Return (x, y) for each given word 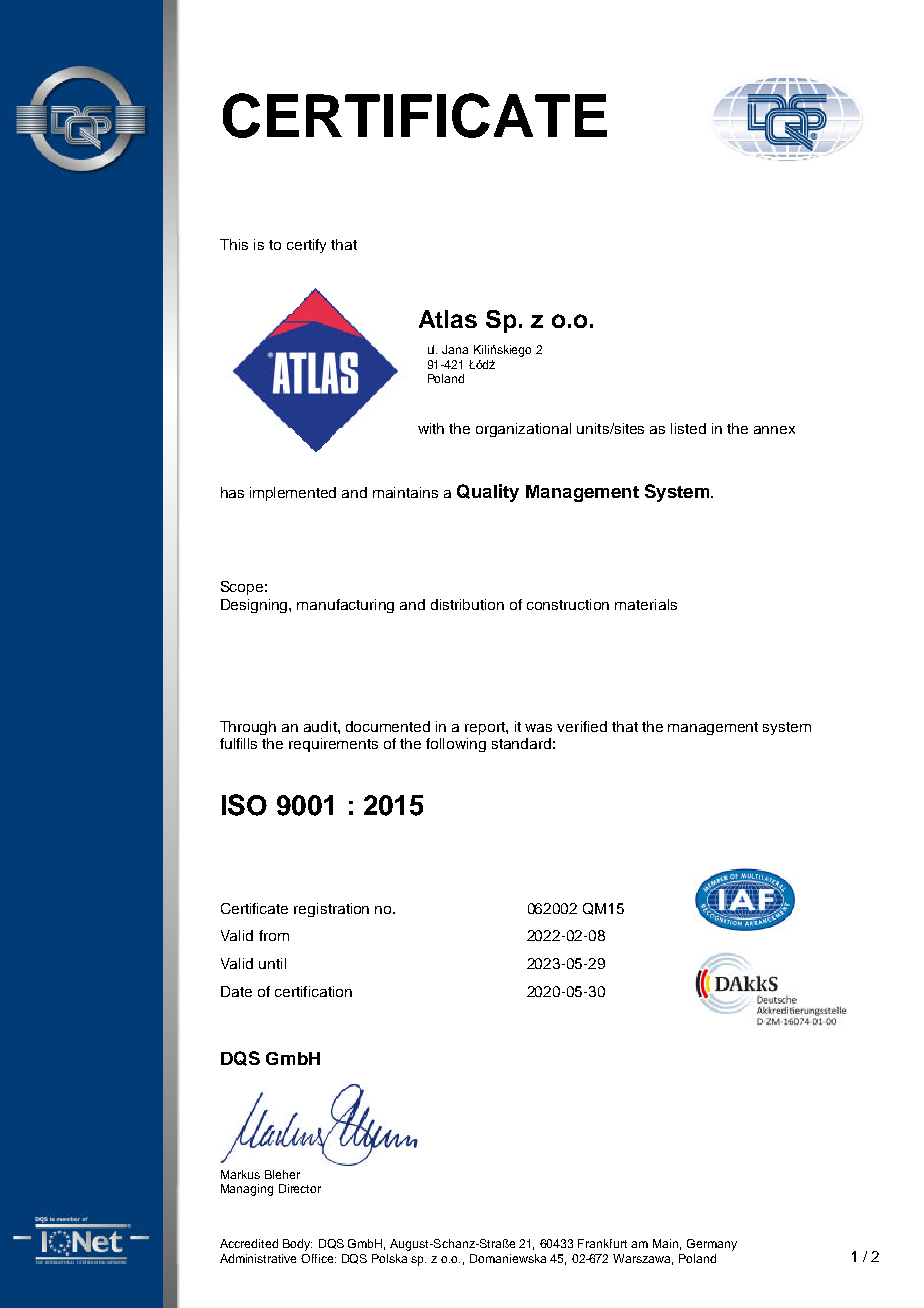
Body (297, 1245)
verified (582, 726)
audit (321, 726)
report (486, 728)
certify (306, 246)
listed (688, 428)
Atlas (448, 319)
